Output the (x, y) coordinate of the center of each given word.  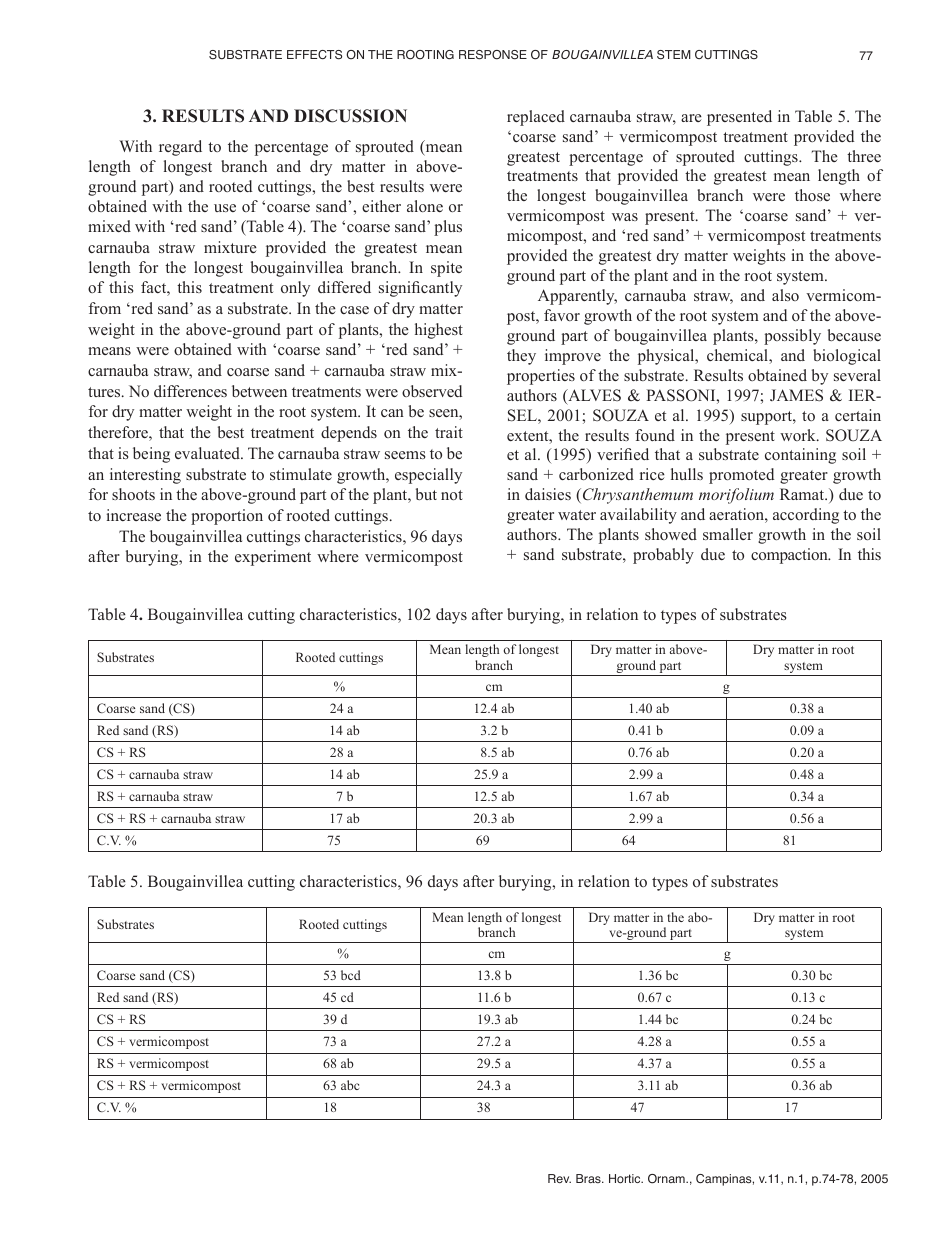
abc (350, 1085)
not (452, 495)
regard (180, 148)
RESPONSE (493, 55)
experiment (273, 558)
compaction (790, 556)
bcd (351, 975)
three (864, 156)
